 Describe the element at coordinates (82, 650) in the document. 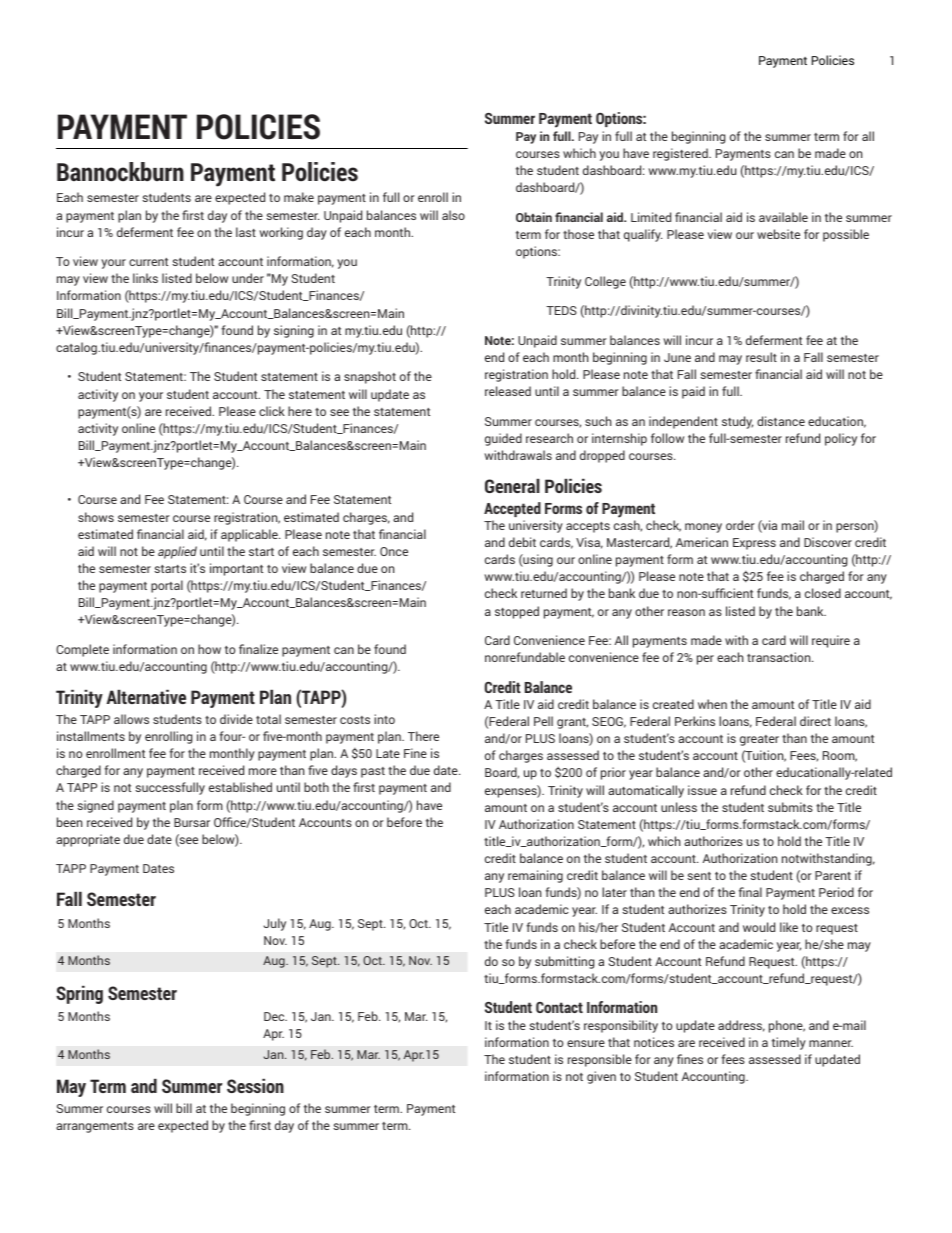

I see `Complete` at that location.
